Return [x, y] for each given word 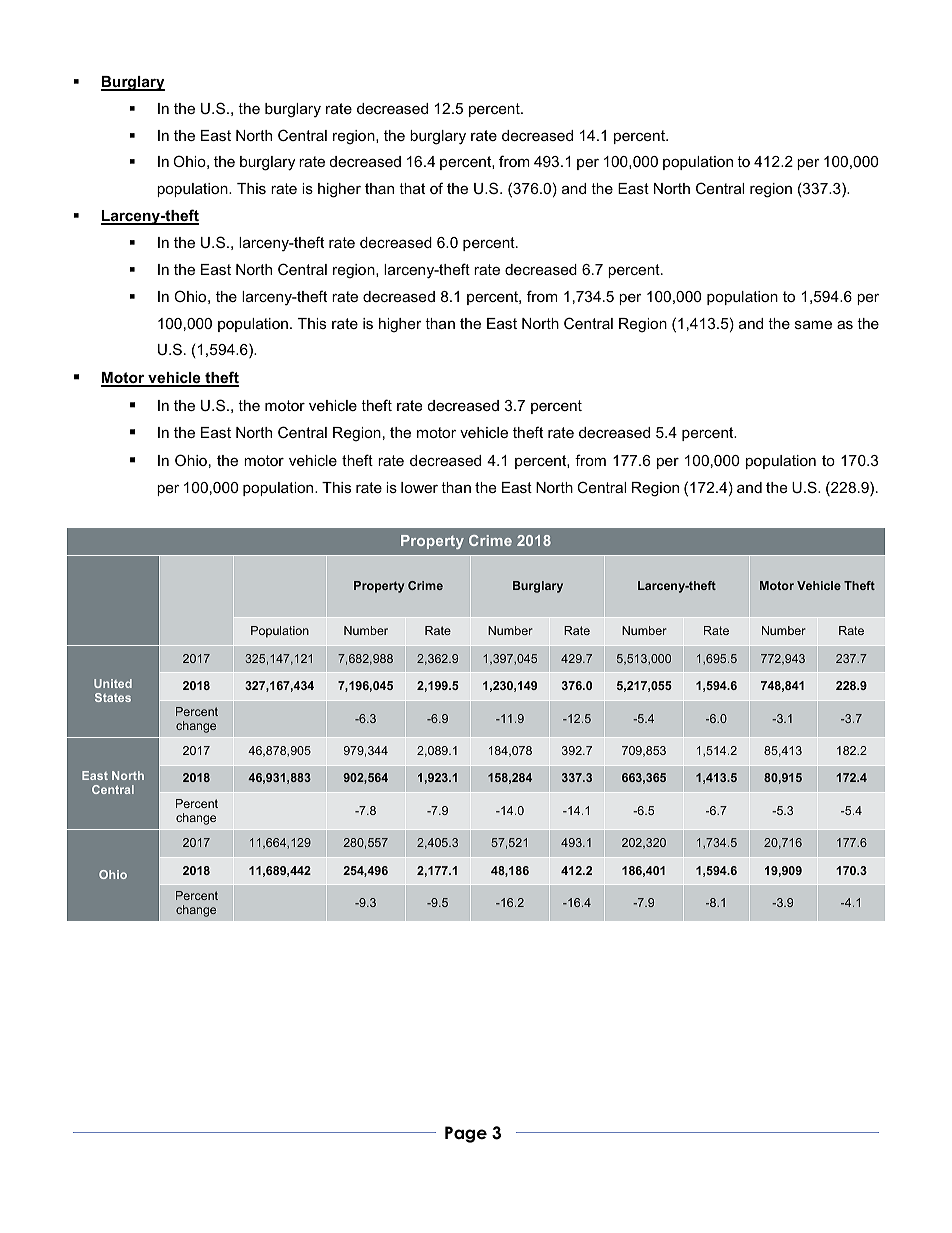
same [813, 324]
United [113, 683]
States [113, 697]
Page [466, 1134]
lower [419, 487]
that [412, 188]
